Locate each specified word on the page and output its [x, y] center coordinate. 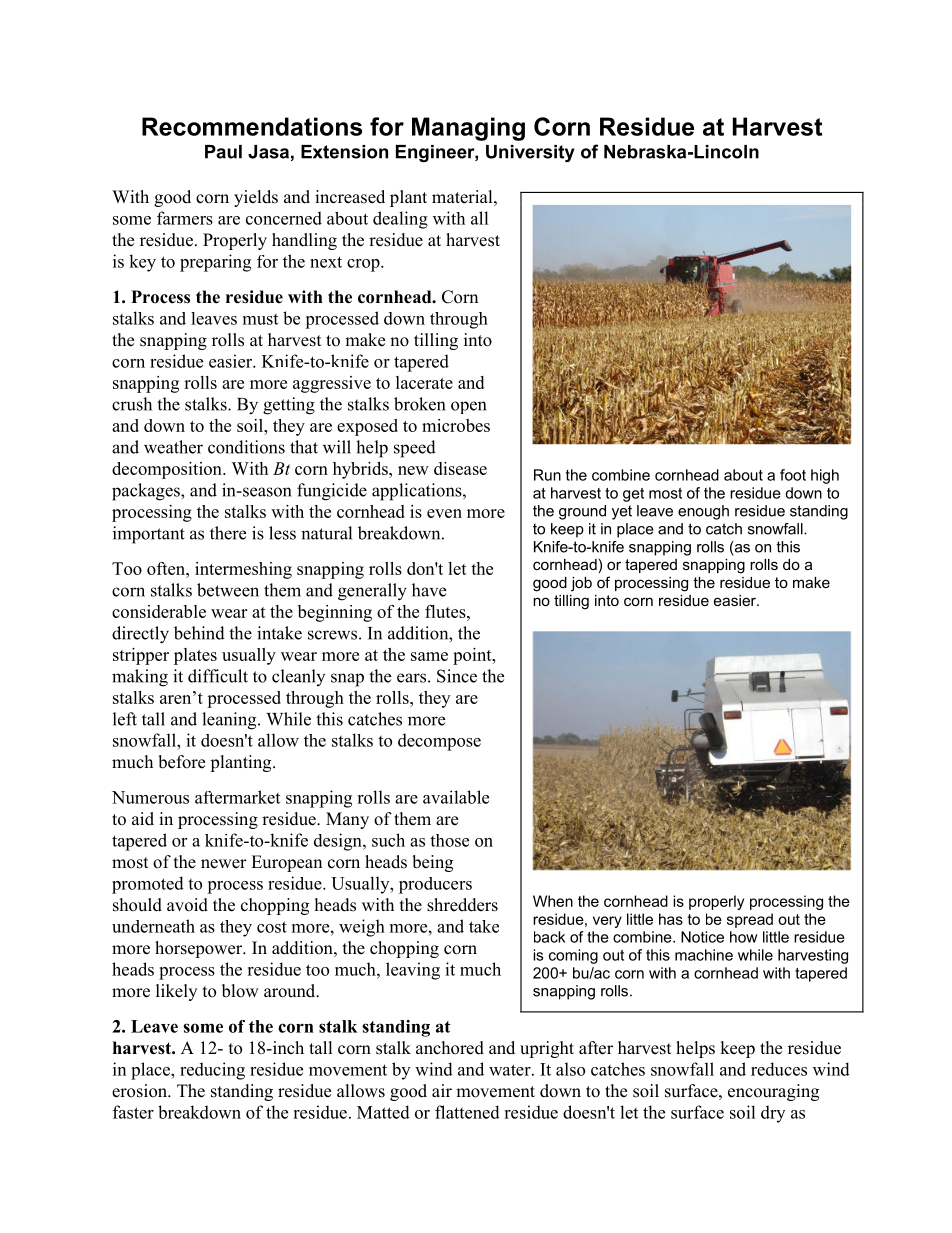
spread [750, 920]
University [530, 153]
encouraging [773, 1092]
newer [224, 864]
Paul [223, 152]
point [473, 656]
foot [793, 475]
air [442, 1090]
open [468, 407]
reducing [212, 1071]
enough [703, 512]
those [449, 840]
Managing [468, 129]
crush [132, 404]
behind [199, 633]
